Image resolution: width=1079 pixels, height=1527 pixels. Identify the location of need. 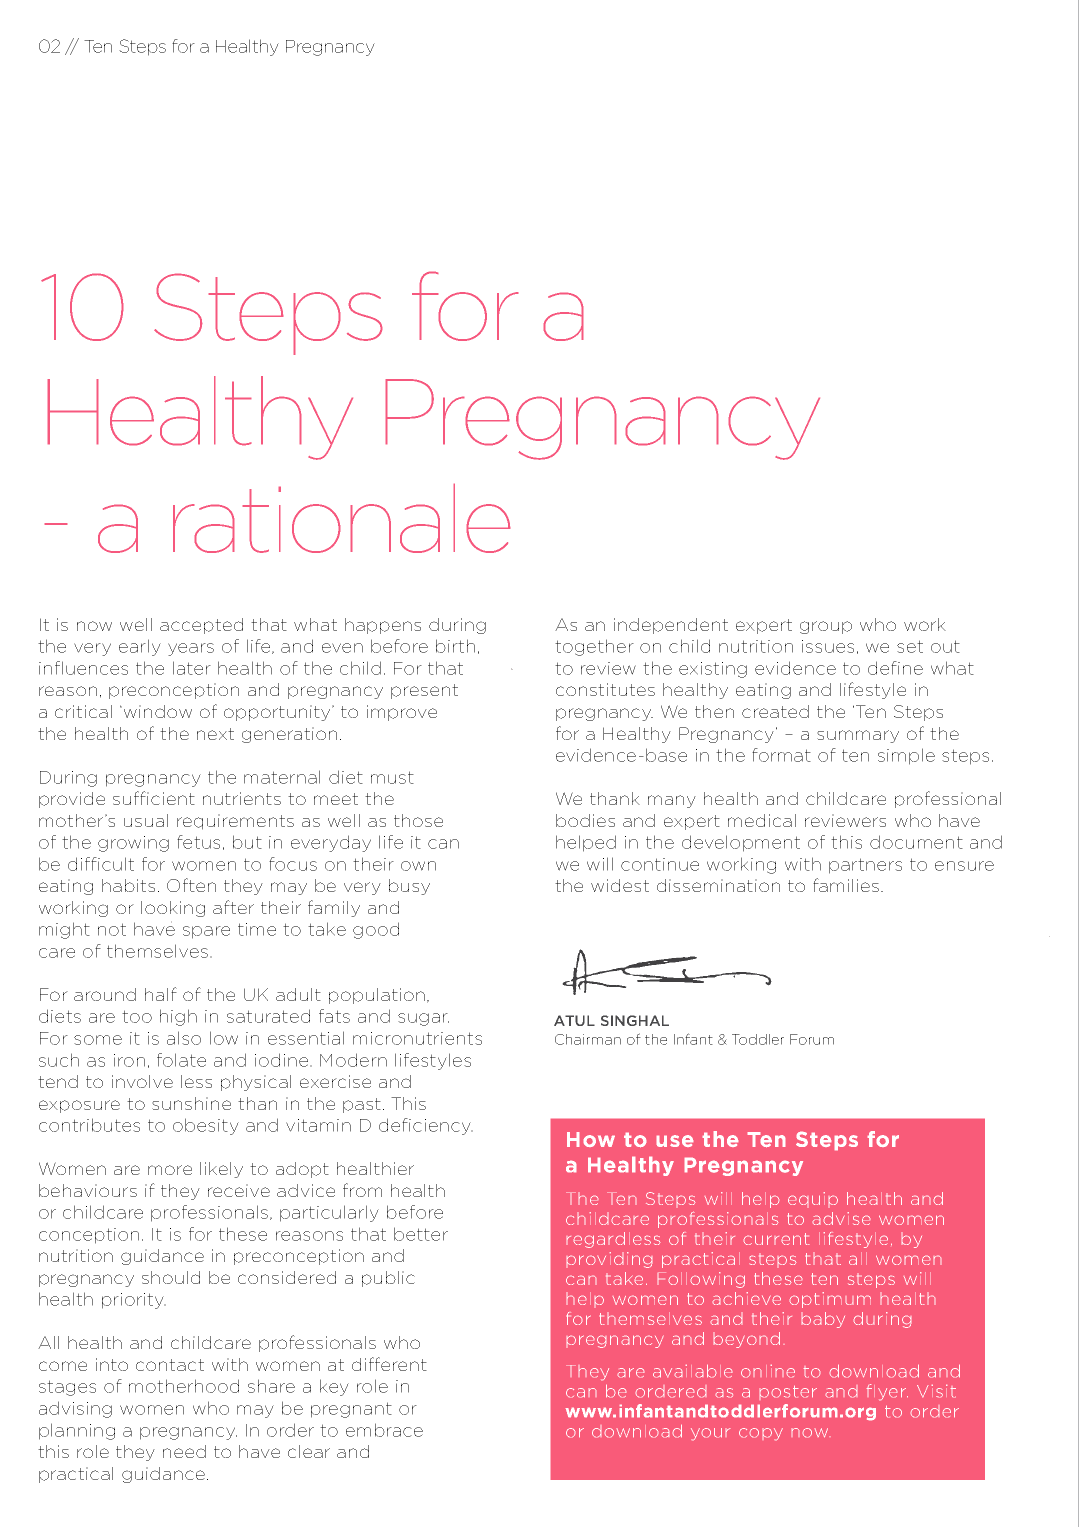
(184, 1451).
